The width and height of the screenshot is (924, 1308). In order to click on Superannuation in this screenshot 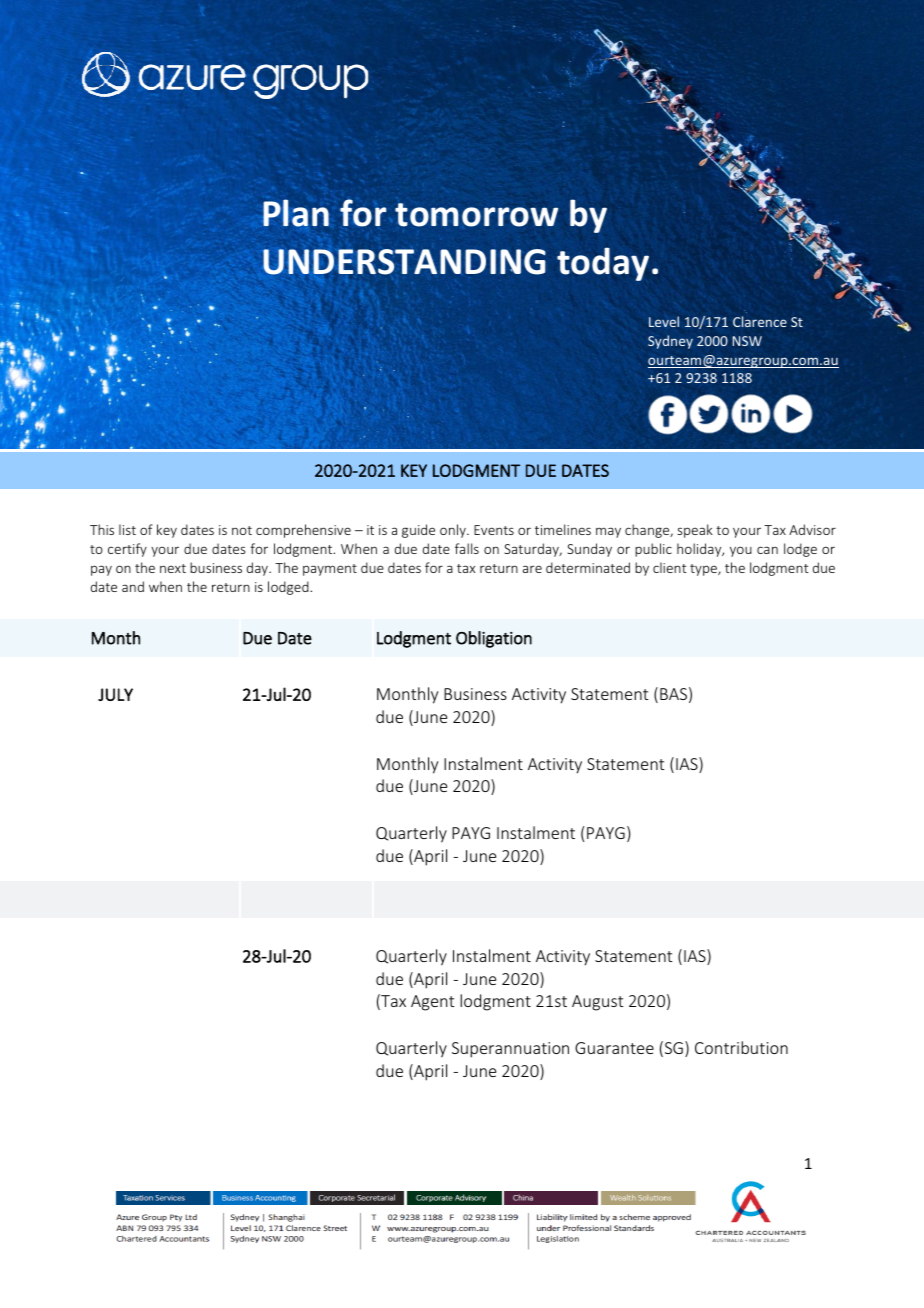, I will do `click(510, 1050)`.
